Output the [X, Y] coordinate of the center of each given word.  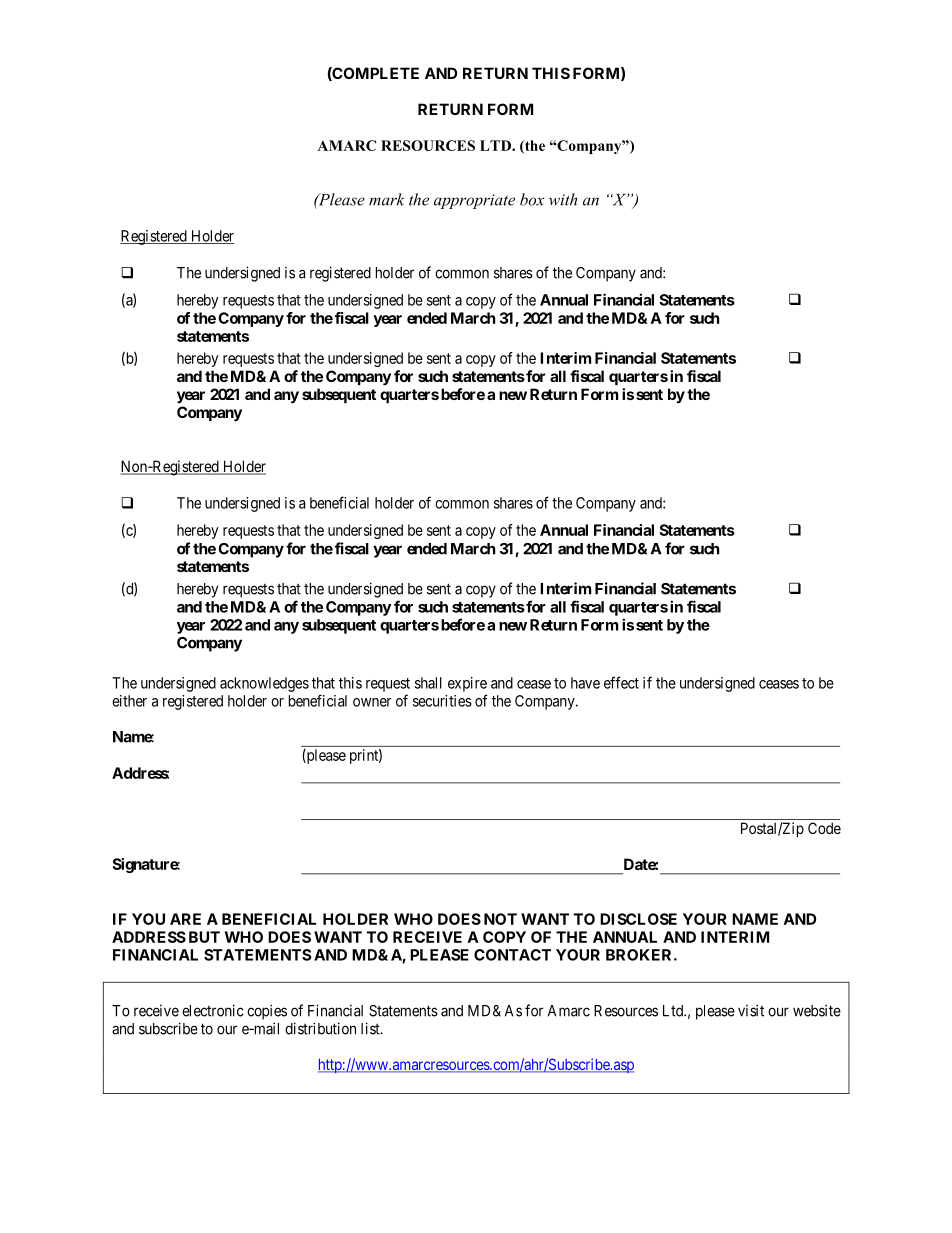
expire [467, 684]
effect [621, 682]
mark [387, 199]
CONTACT [512, 955]
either [129, 701]
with [563, 199]
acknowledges [264, 684]
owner [372, 702]
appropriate [474, 201]
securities [442, 701]
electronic [213, 1010]
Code [824, 828]
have [585, 683]
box [532, 199]
